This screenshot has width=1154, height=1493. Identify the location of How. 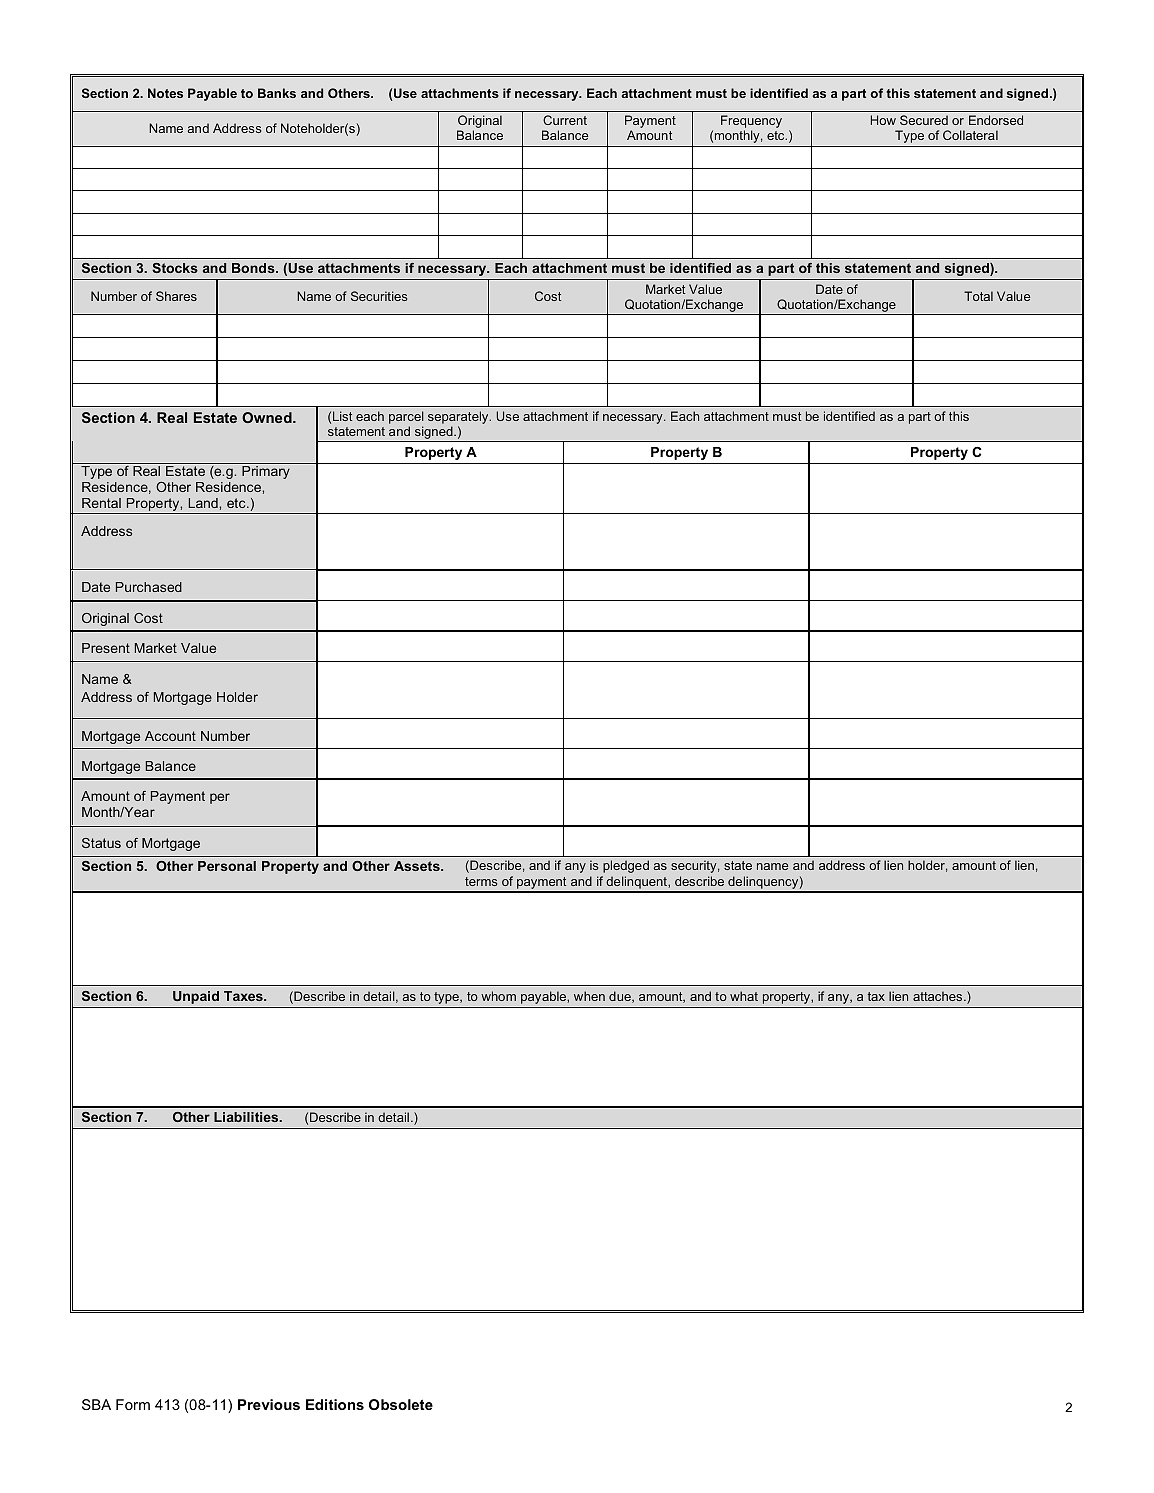
(883, 120).
